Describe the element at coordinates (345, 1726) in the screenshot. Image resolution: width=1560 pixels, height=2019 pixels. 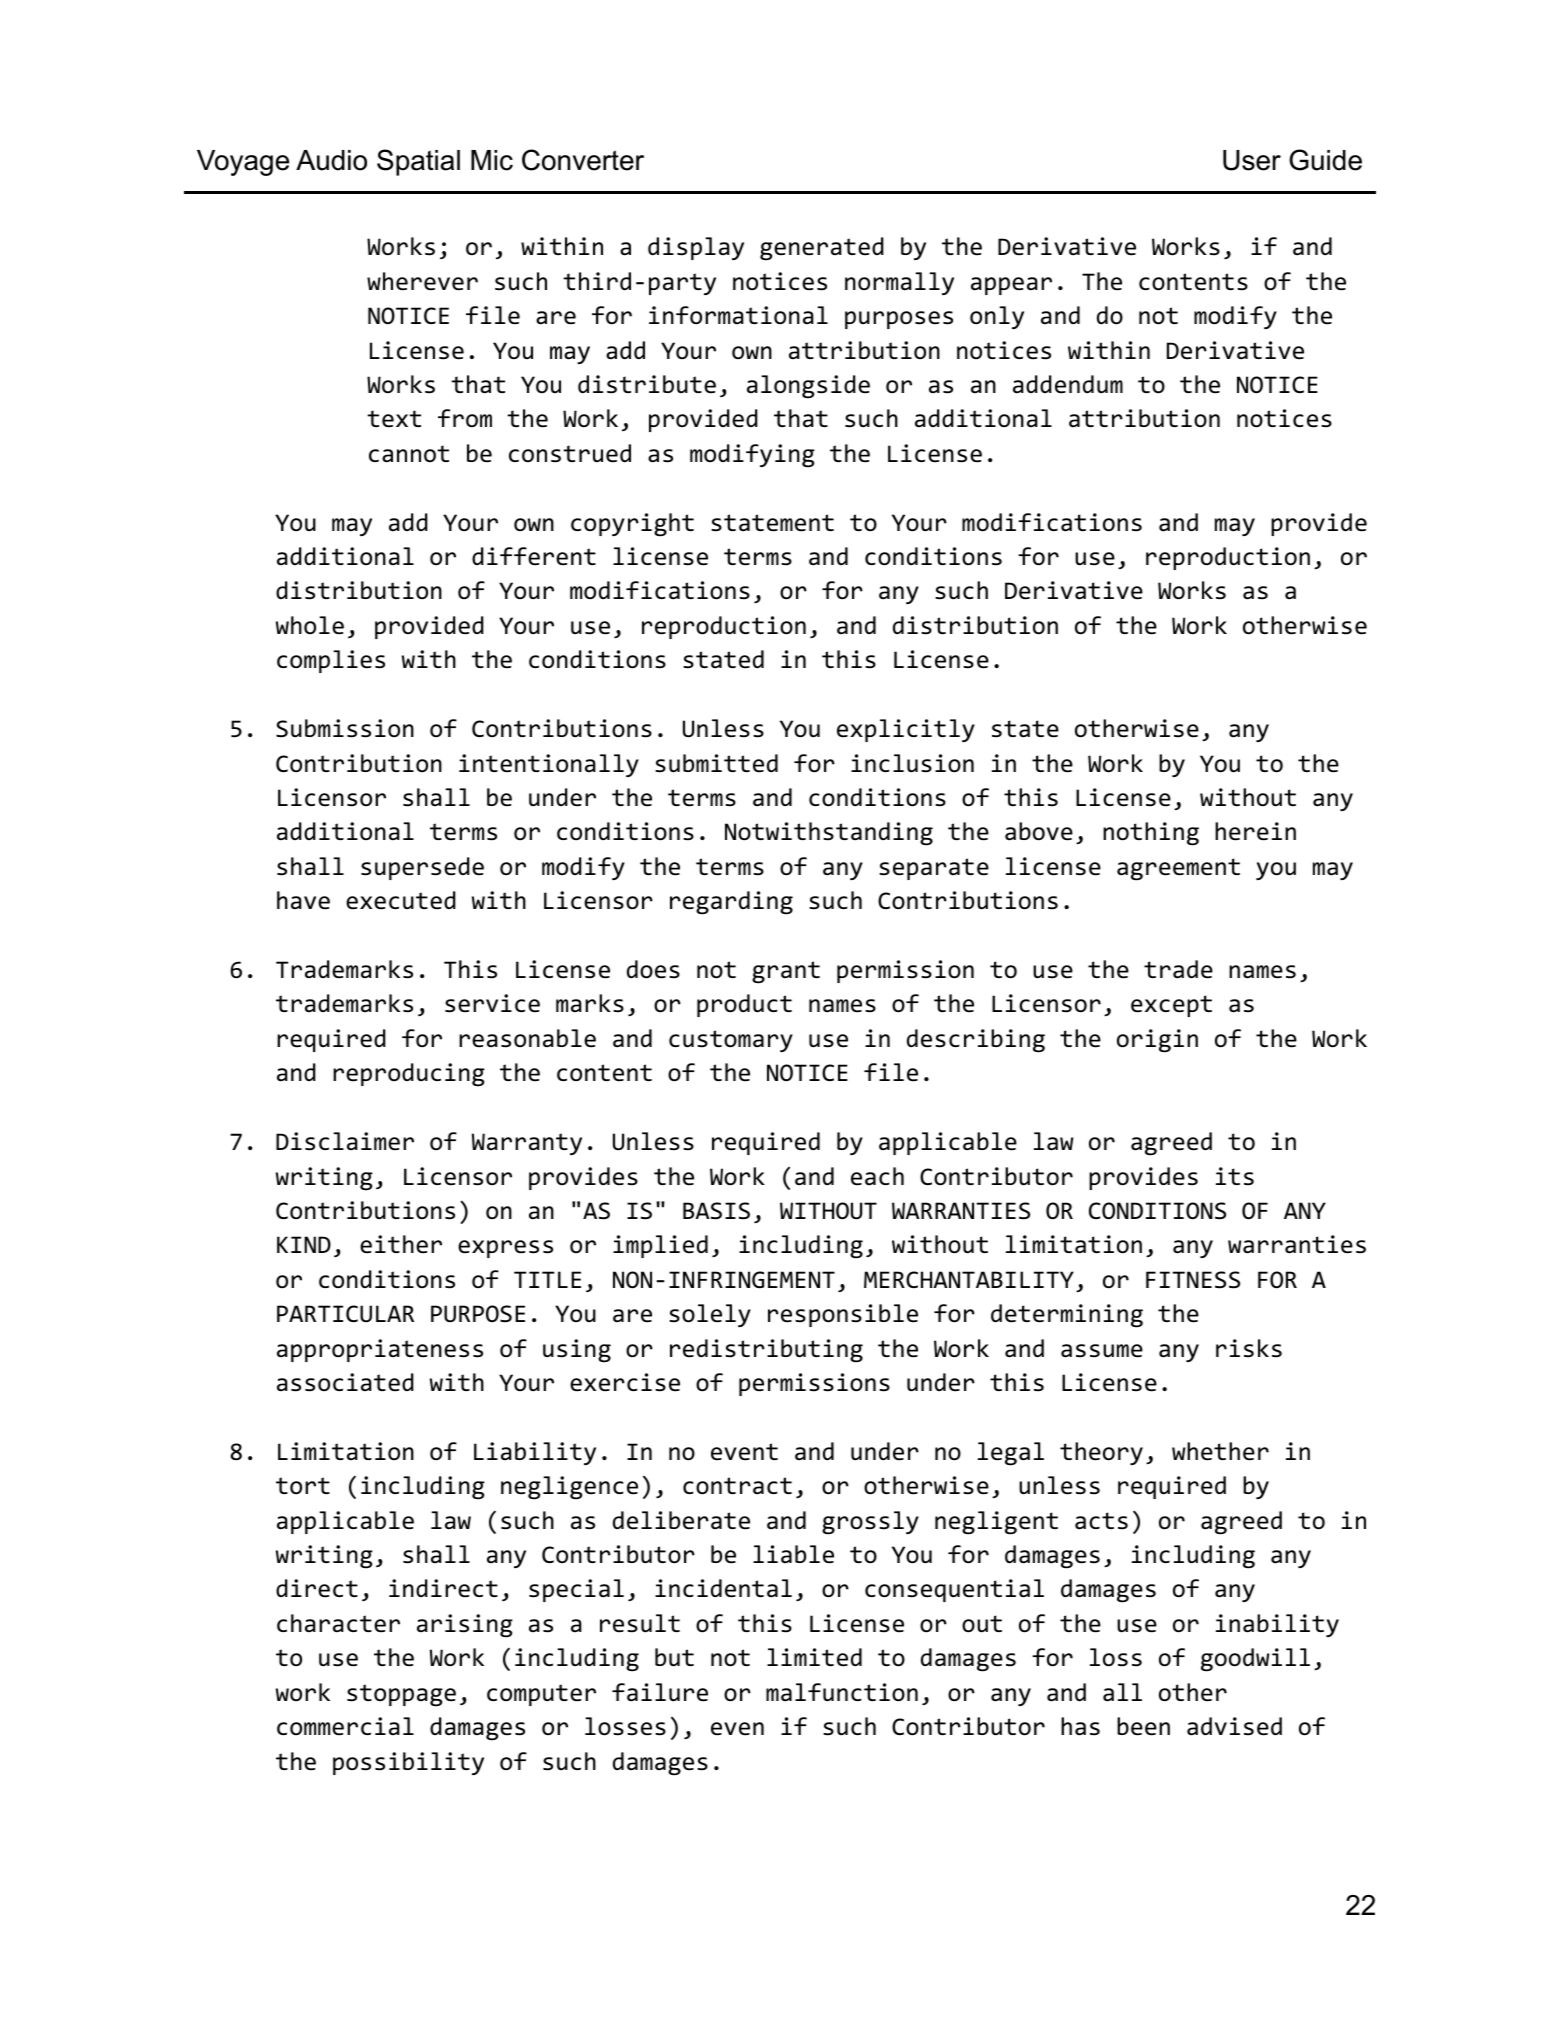
I see `commercial` at that location.
